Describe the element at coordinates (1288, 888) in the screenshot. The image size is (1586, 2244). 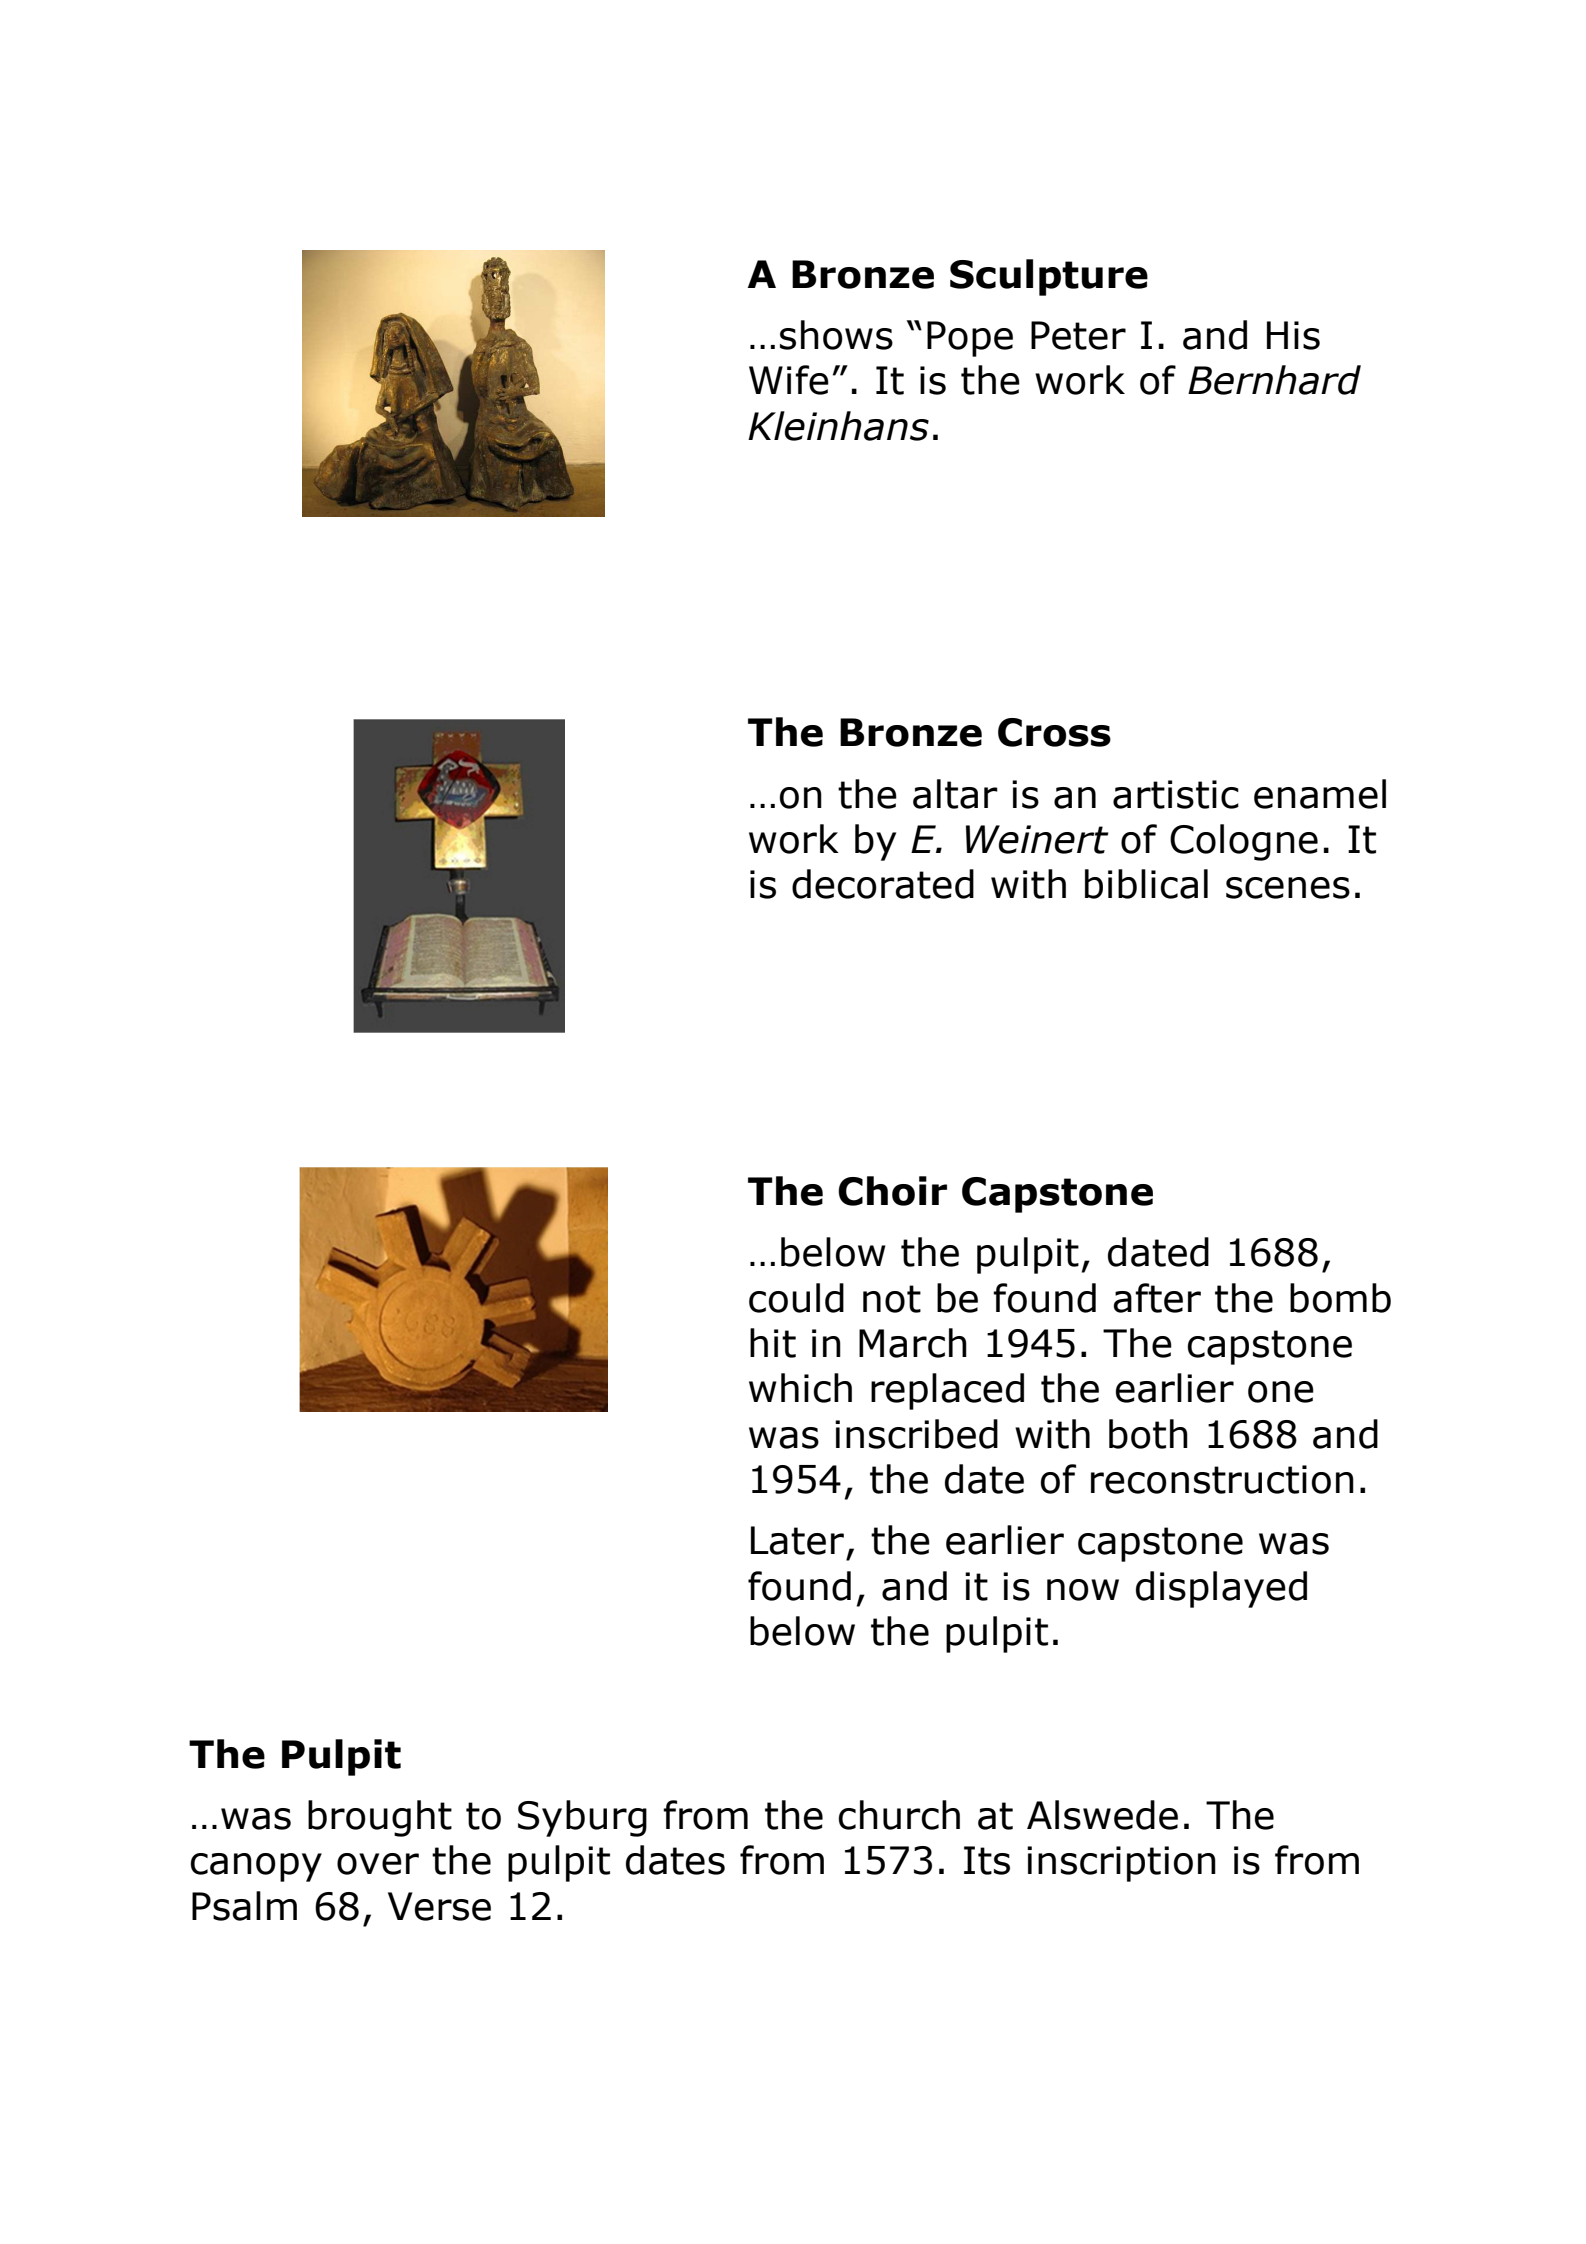
I see `scenes` at that location.
